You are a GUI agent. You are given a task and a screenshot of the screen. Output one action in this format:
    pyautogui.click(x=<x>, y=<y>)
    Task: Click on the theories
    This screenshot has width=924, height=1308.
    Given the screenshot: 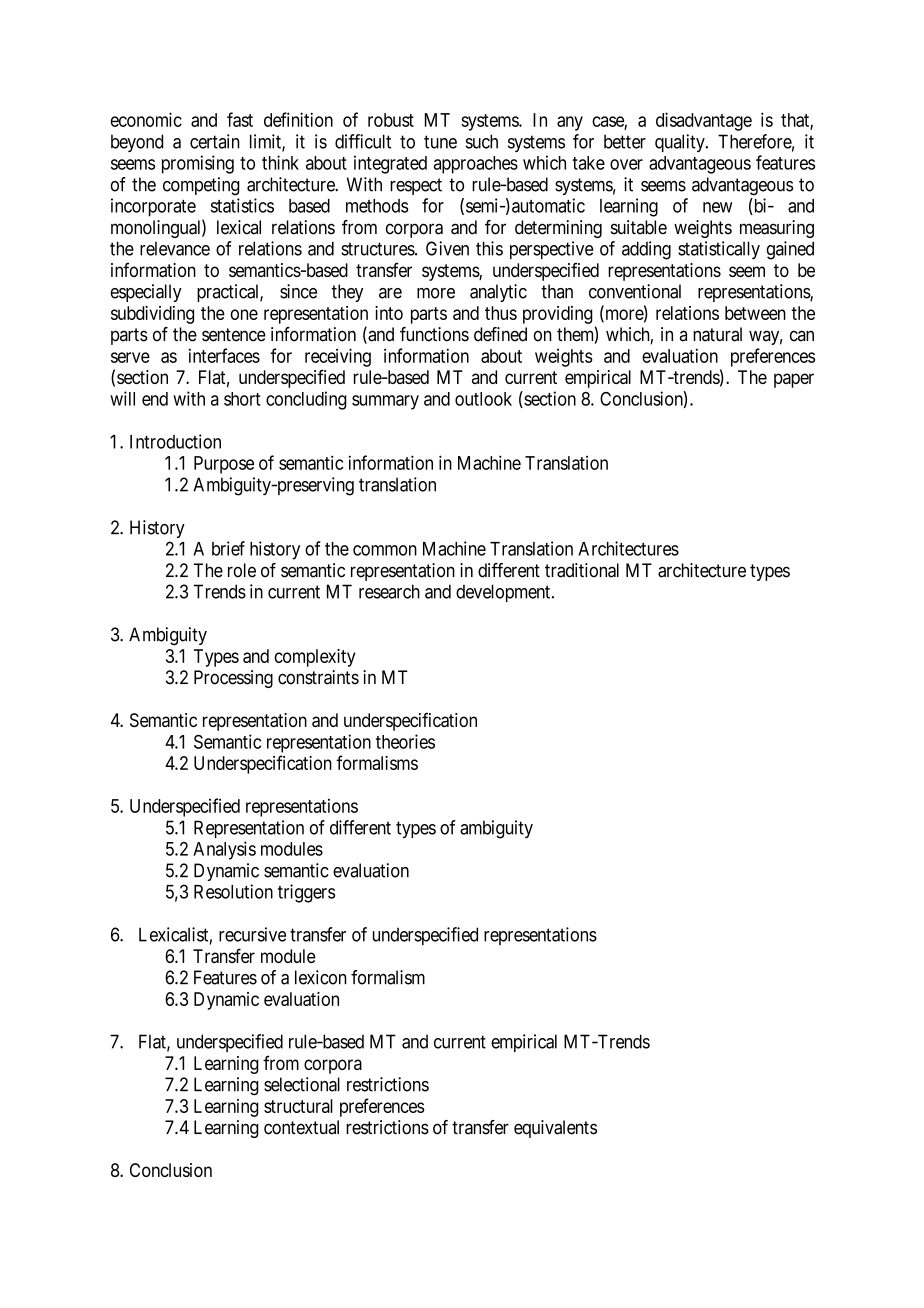 What is the action you would take?
    pyautogui.click(x=405, y=741)
